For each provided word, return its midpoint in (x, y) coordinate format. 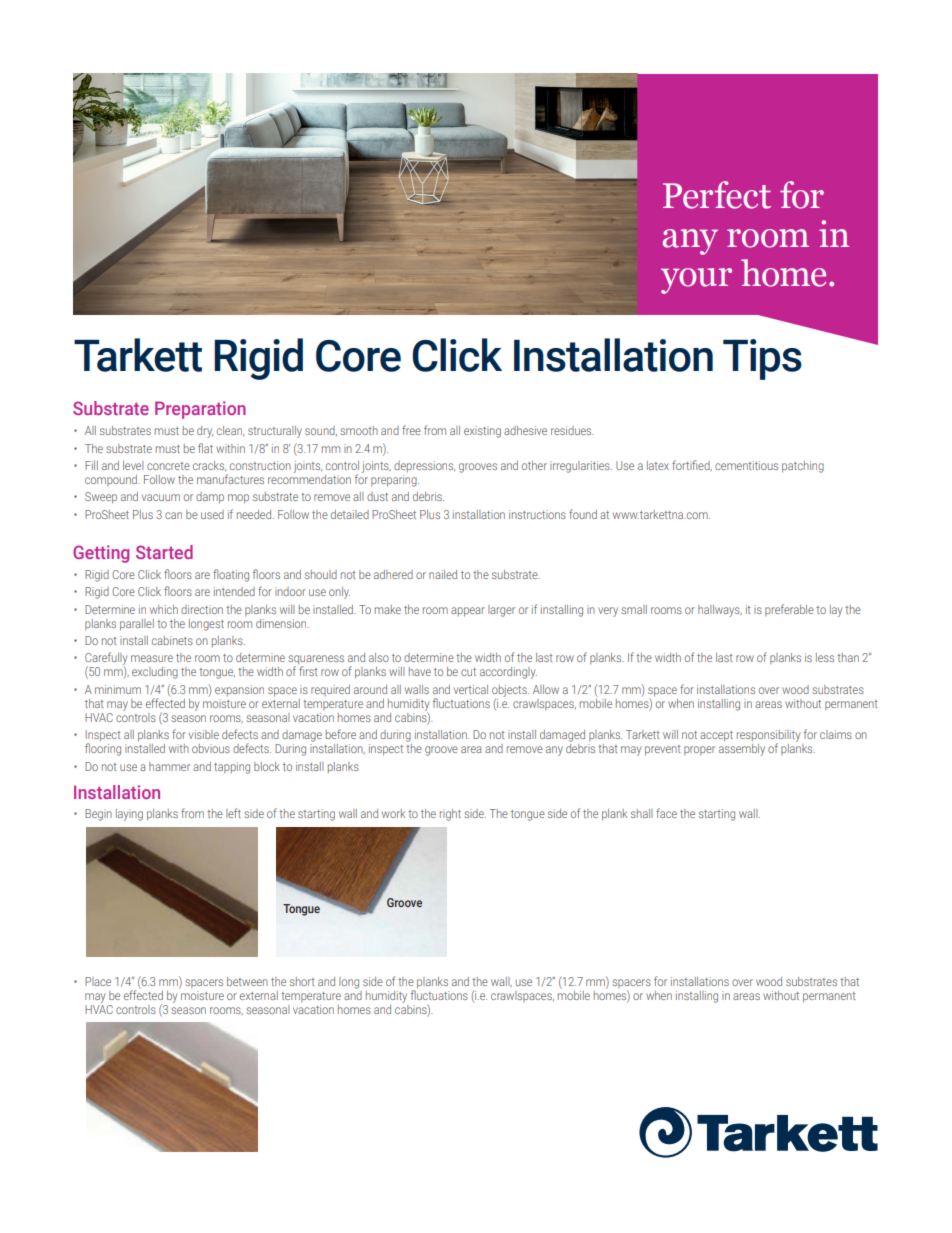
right (450, 815)
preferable (789, 610)
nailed (443, 574)
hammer (169, 766)
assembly (742, 748)
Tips (762, 359)
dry (205, 432)
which (164, 609)
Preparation (200, 410)
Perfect (717, 195)
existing (482, 432)
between (247, 981)
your (696, 281)
